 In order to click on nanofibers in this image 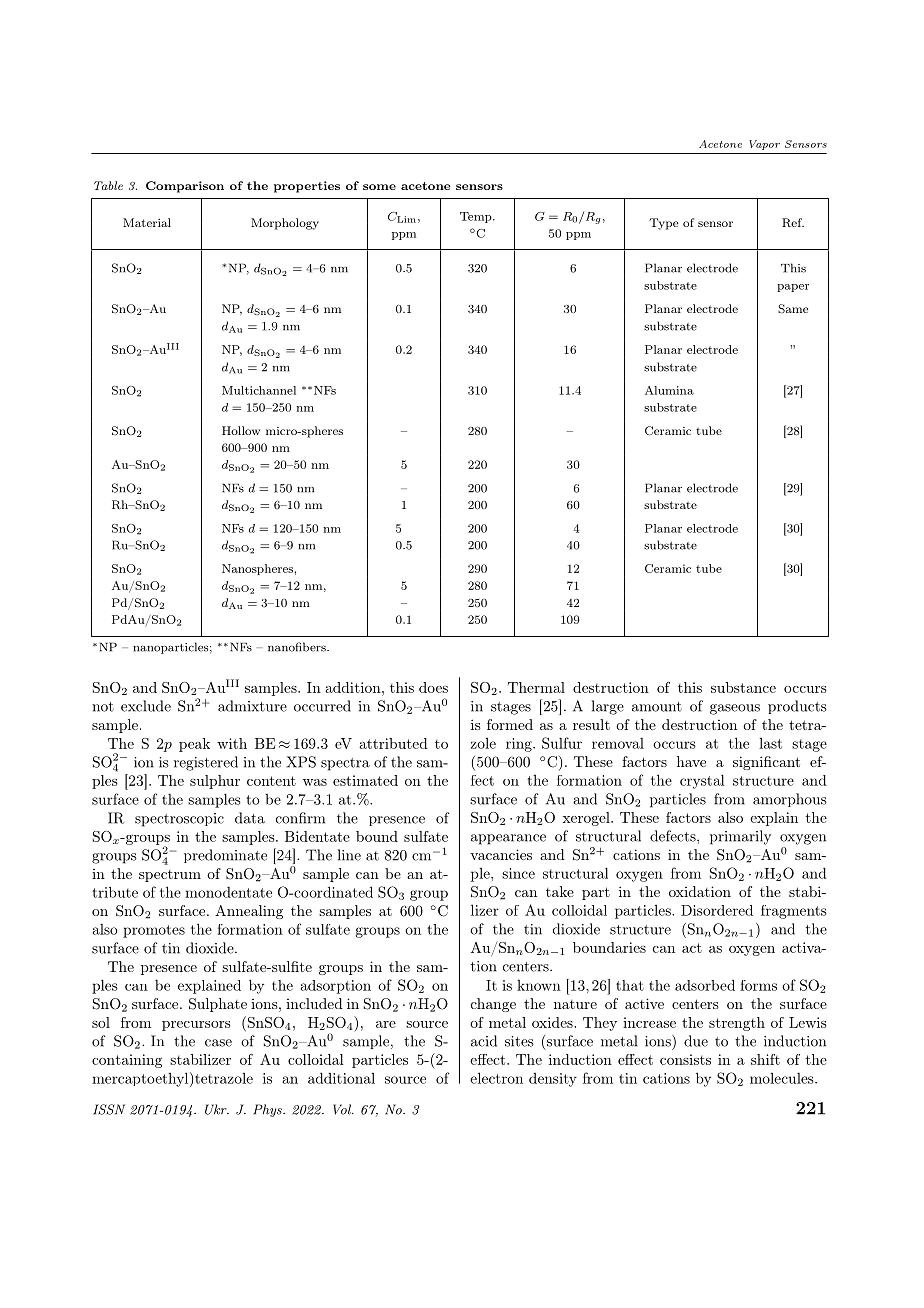, I will do `click(298, 647)`.
